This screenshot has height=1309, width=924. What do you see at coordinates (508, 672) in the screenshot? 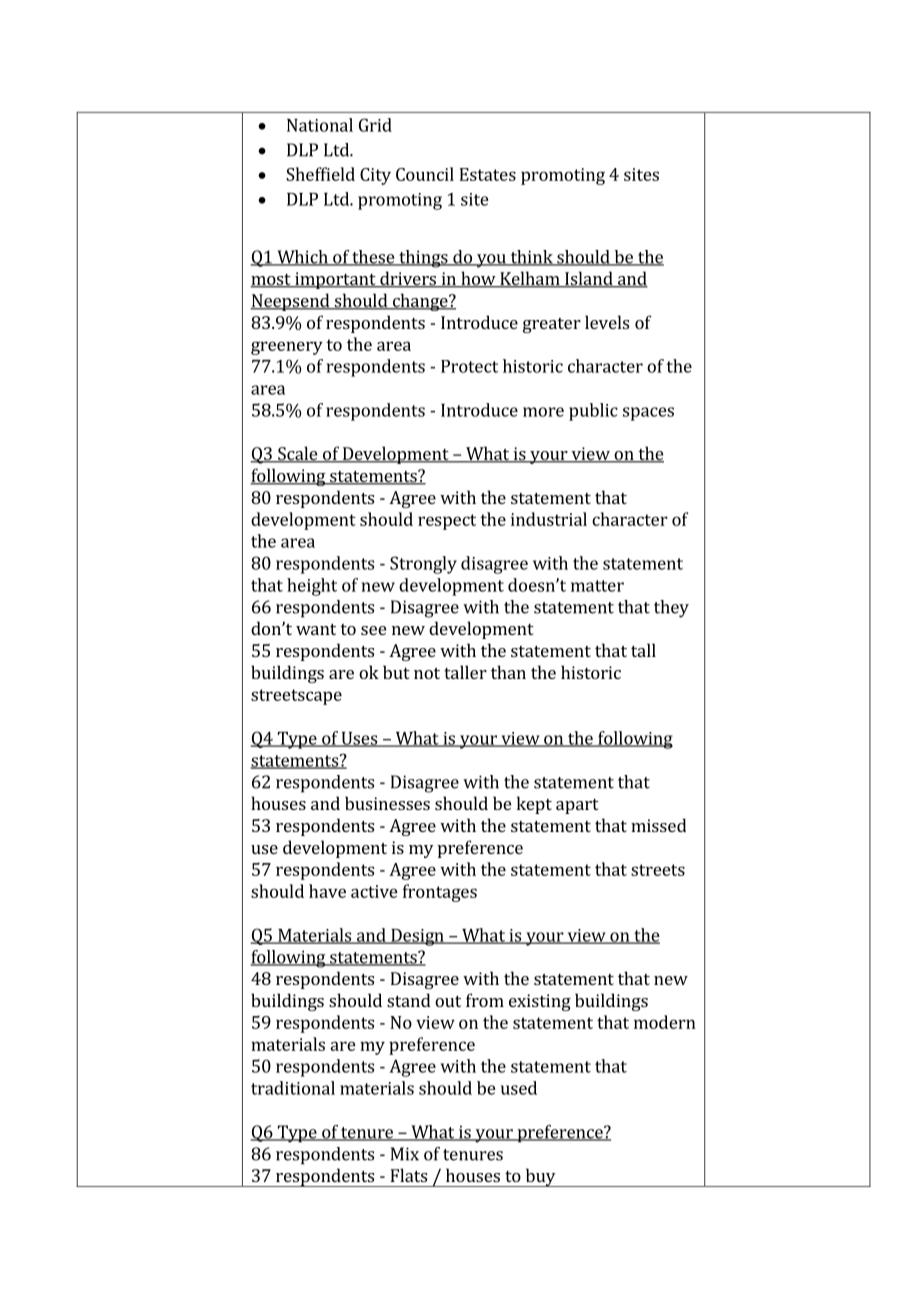
I see `than` at bounding box center [508, 672].
